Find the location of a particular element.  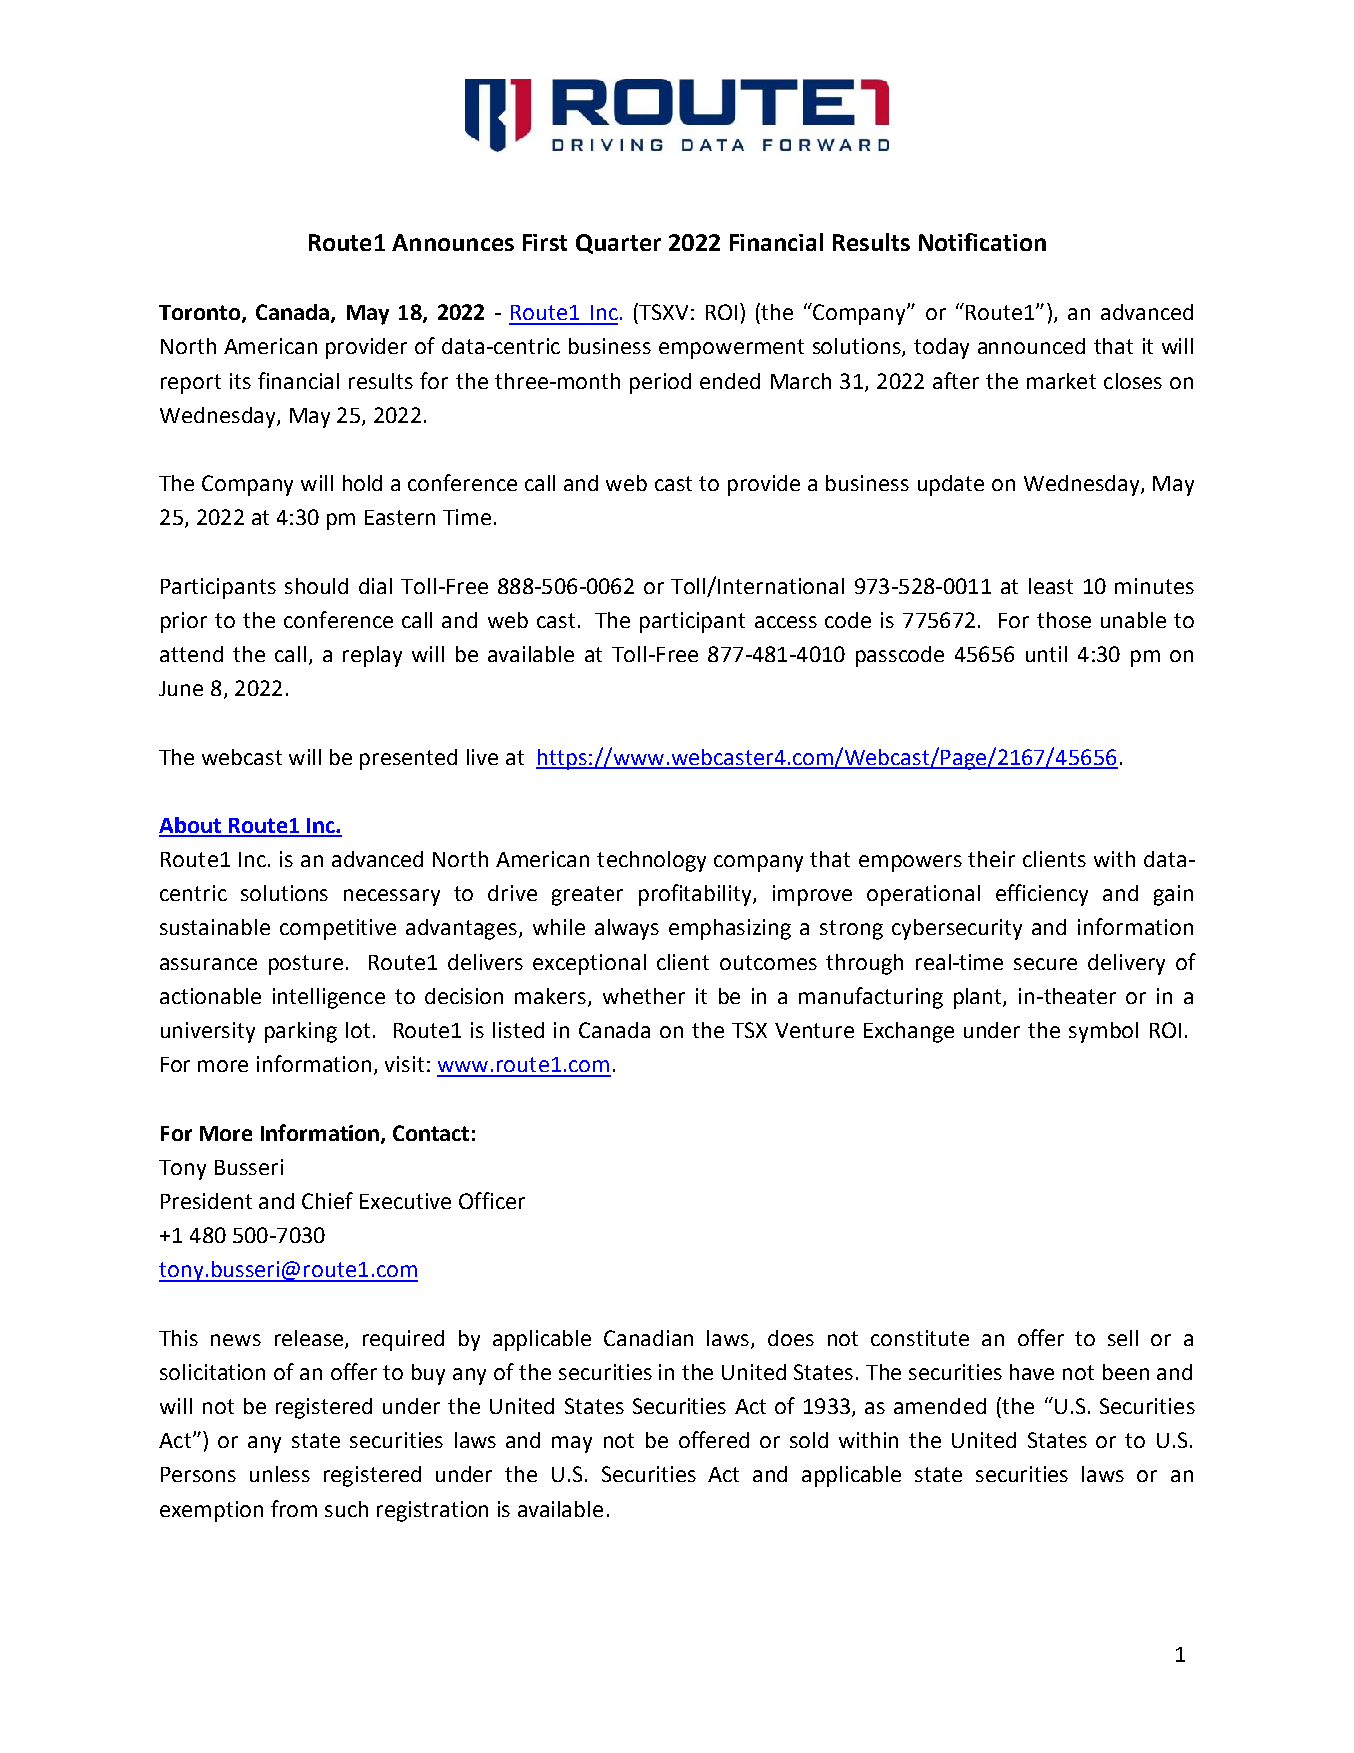

access is located at coordinates (786, 622).
